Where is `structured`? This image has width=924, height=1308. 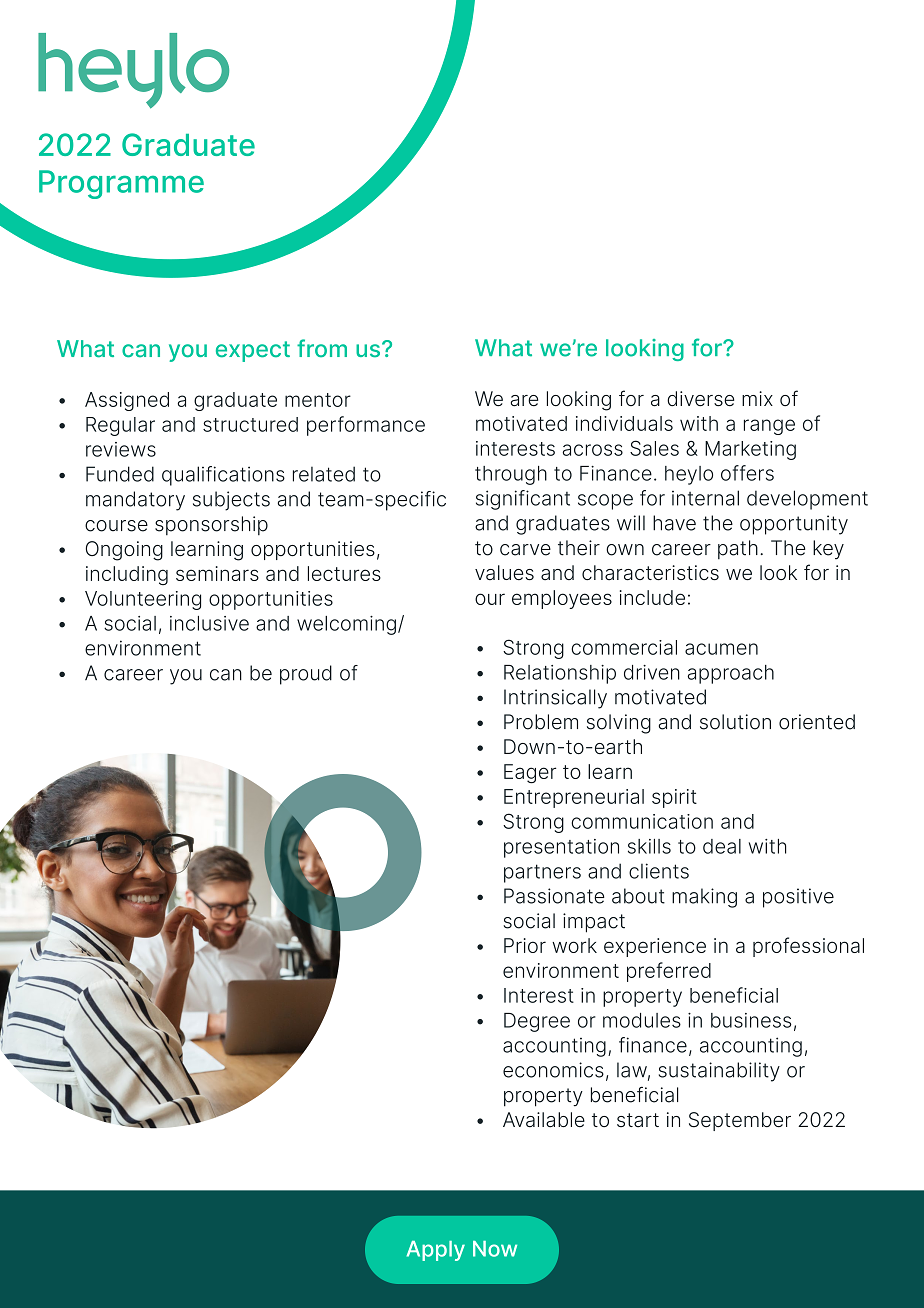
structured is located at coordinates (250, 424).
